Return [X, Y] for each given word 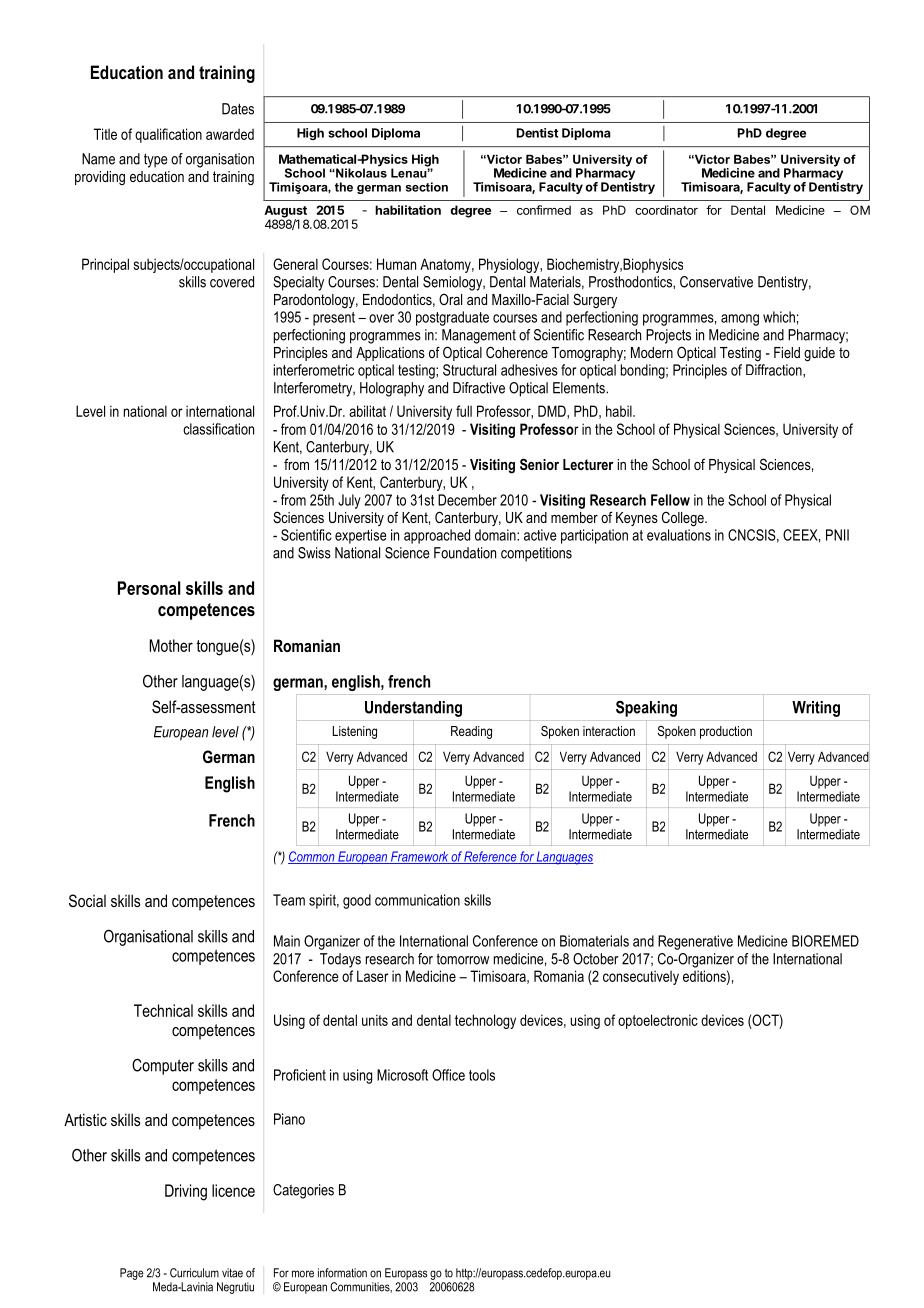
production [726, 732]
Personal [149, 588]
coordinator [666, 210]
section [427, 187]
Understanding [413, 709]
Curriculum [194, 1273]
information [342, 1273]
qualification [168, 135]
